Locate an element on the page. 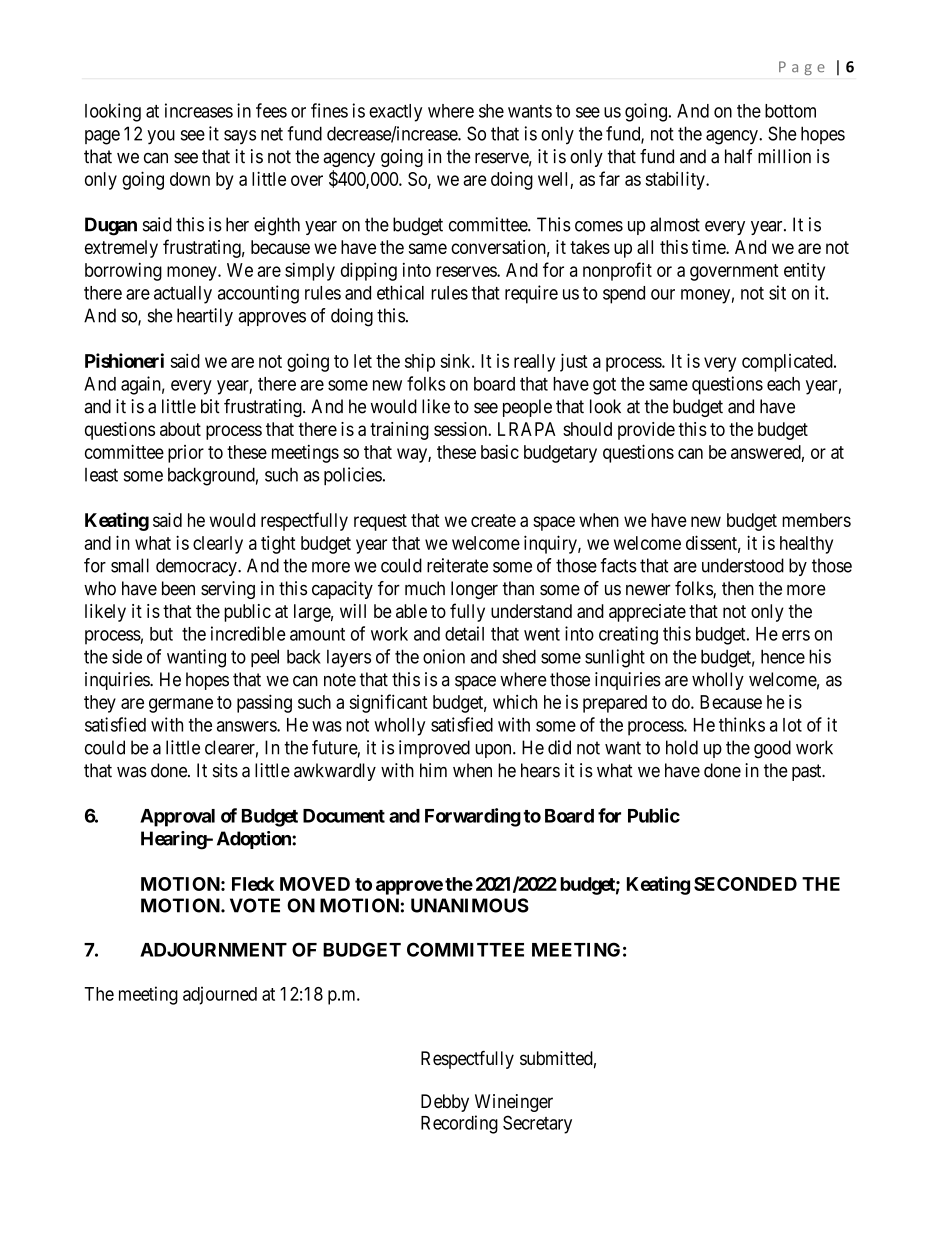 The height and width of the document is (1233, 952). Recording is located at coordinates (459, 1124).
